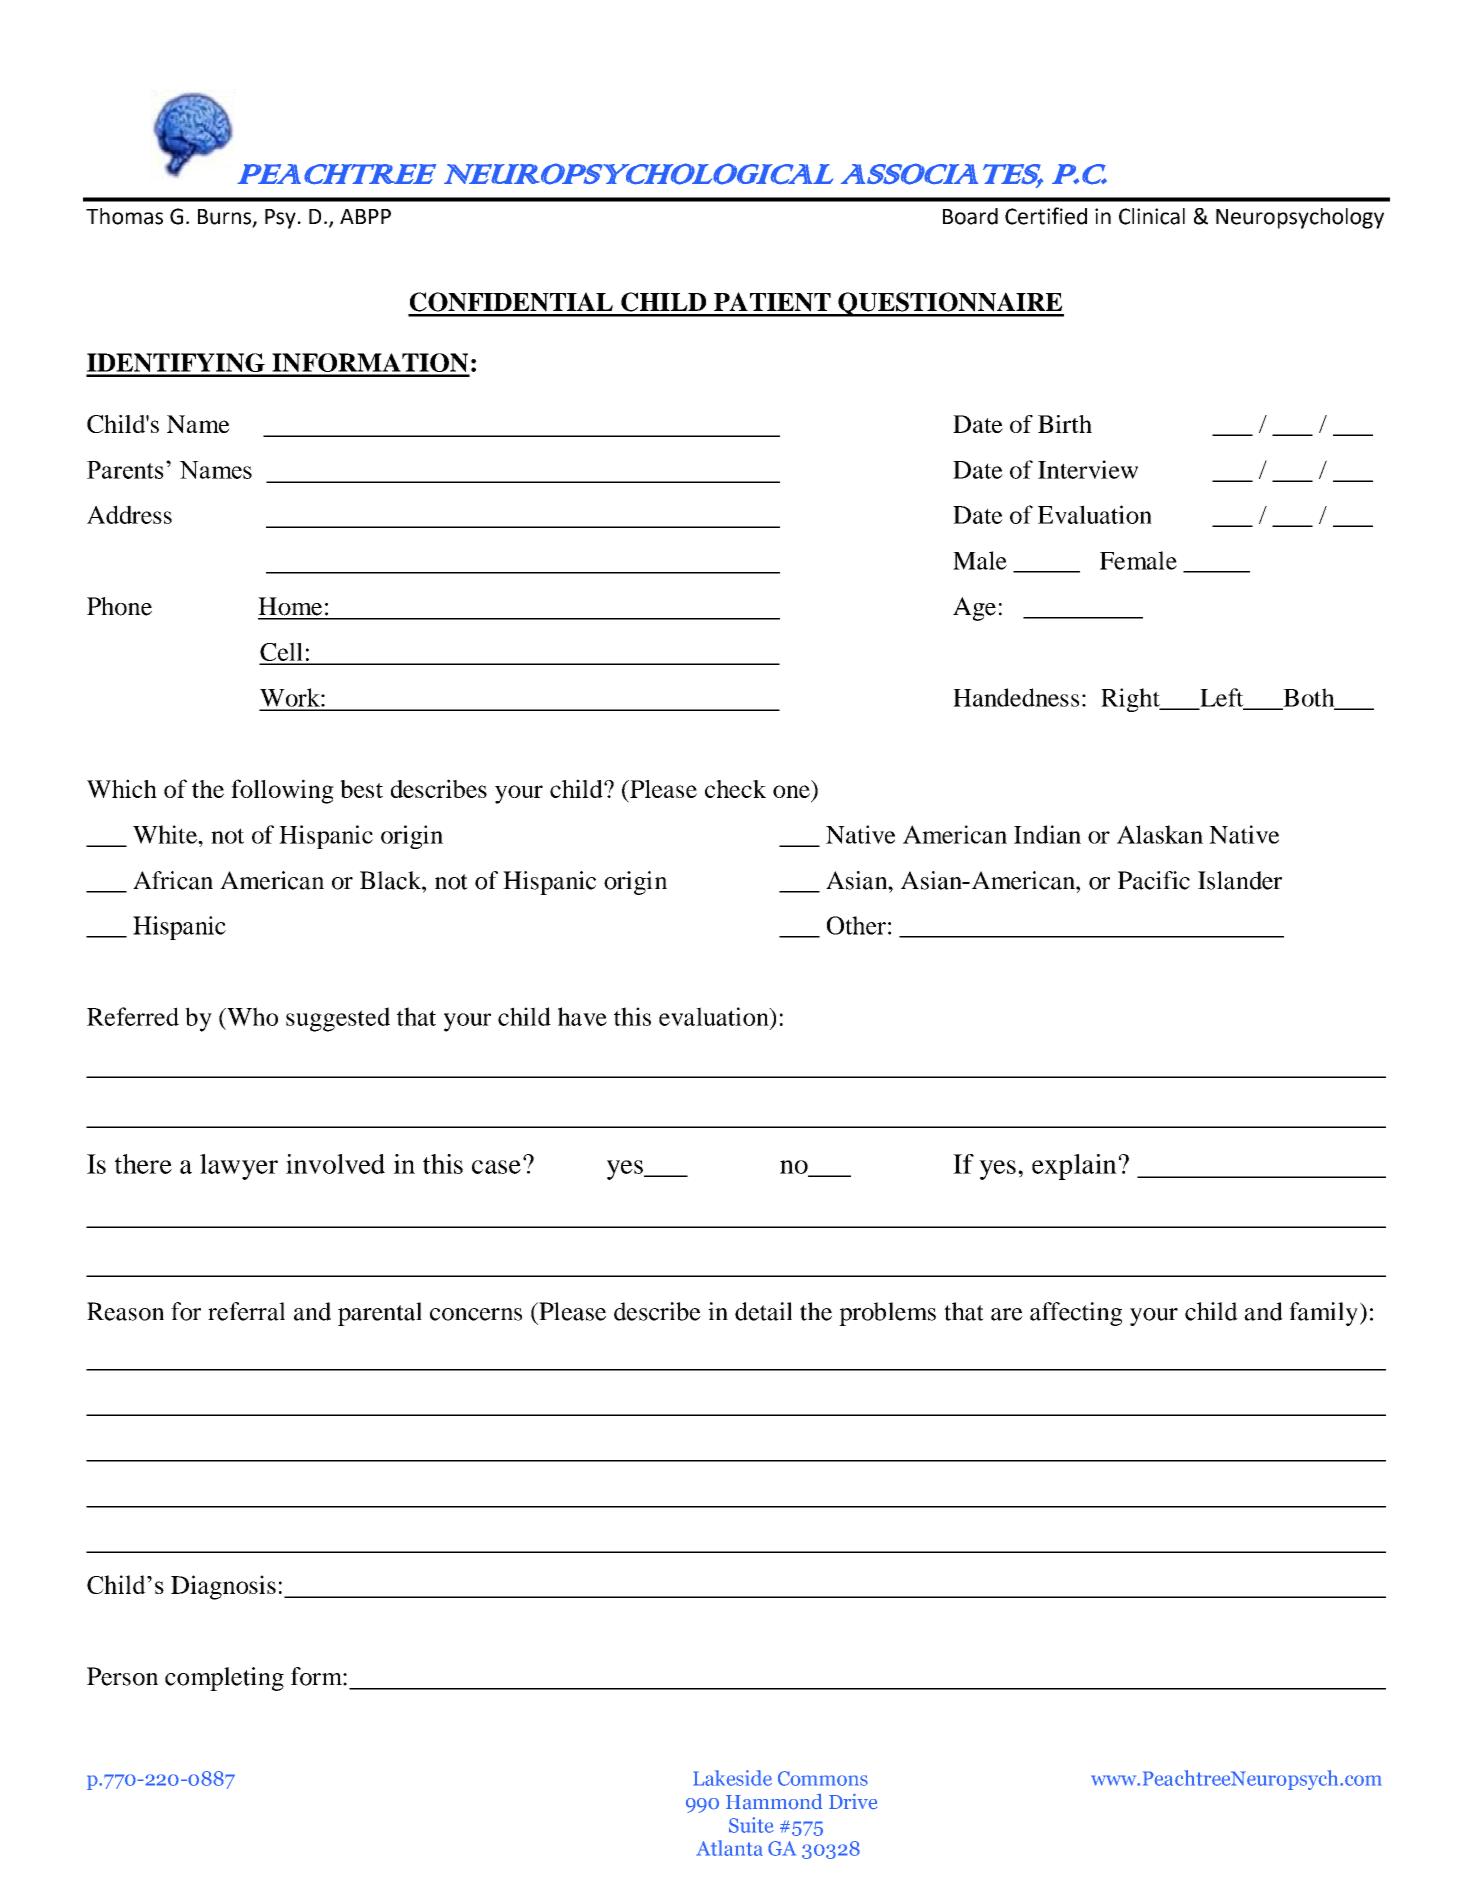 The image size is (1472, 1904). Describe the element at coordinates (582, 1016) in the page. I see `have` at that location.
